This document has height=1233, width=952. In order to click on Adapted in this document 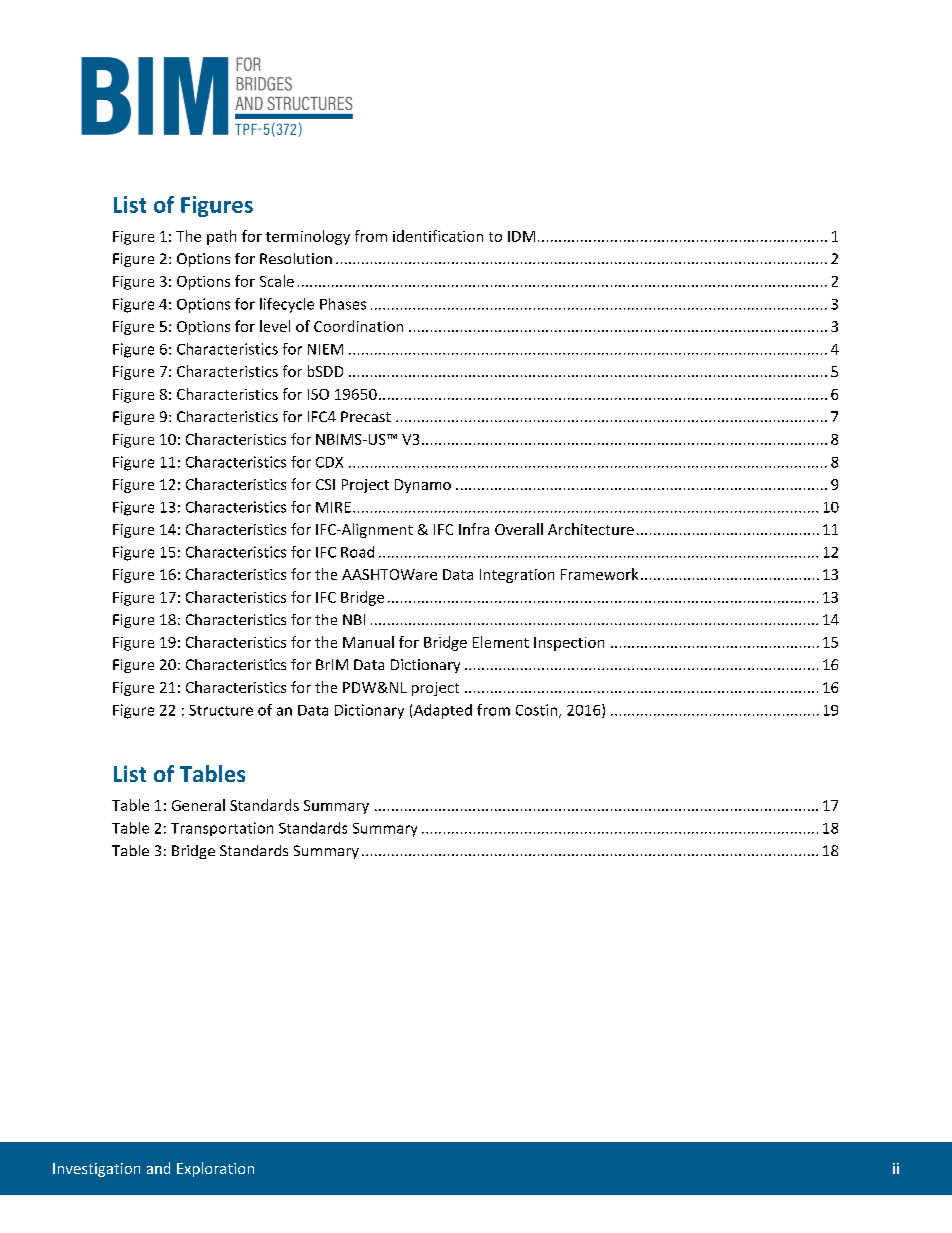, I will do `click(443, 711)`.
